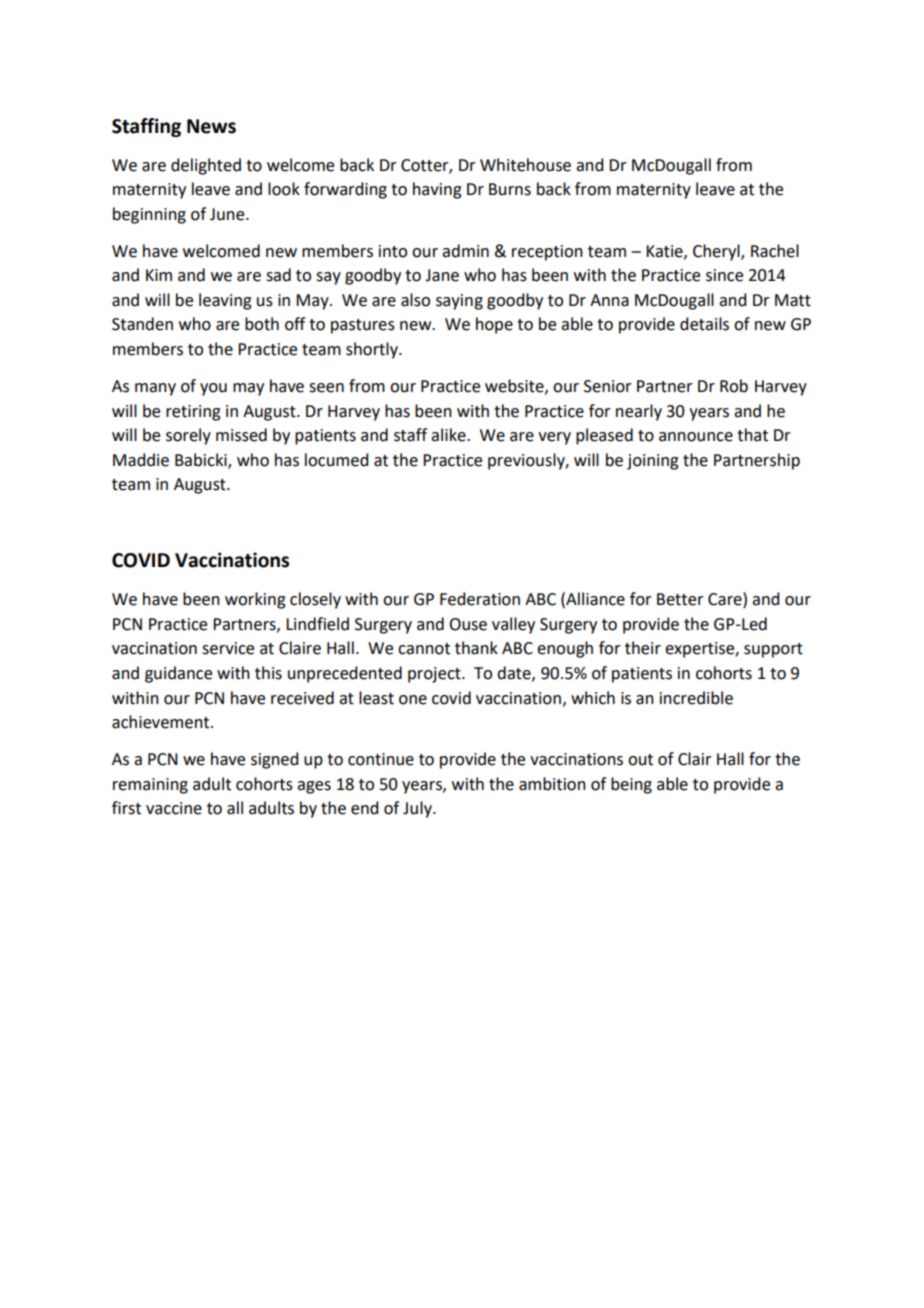 This document has height=1308, width=924. I want to click on vaccine, so click(174, 808).
